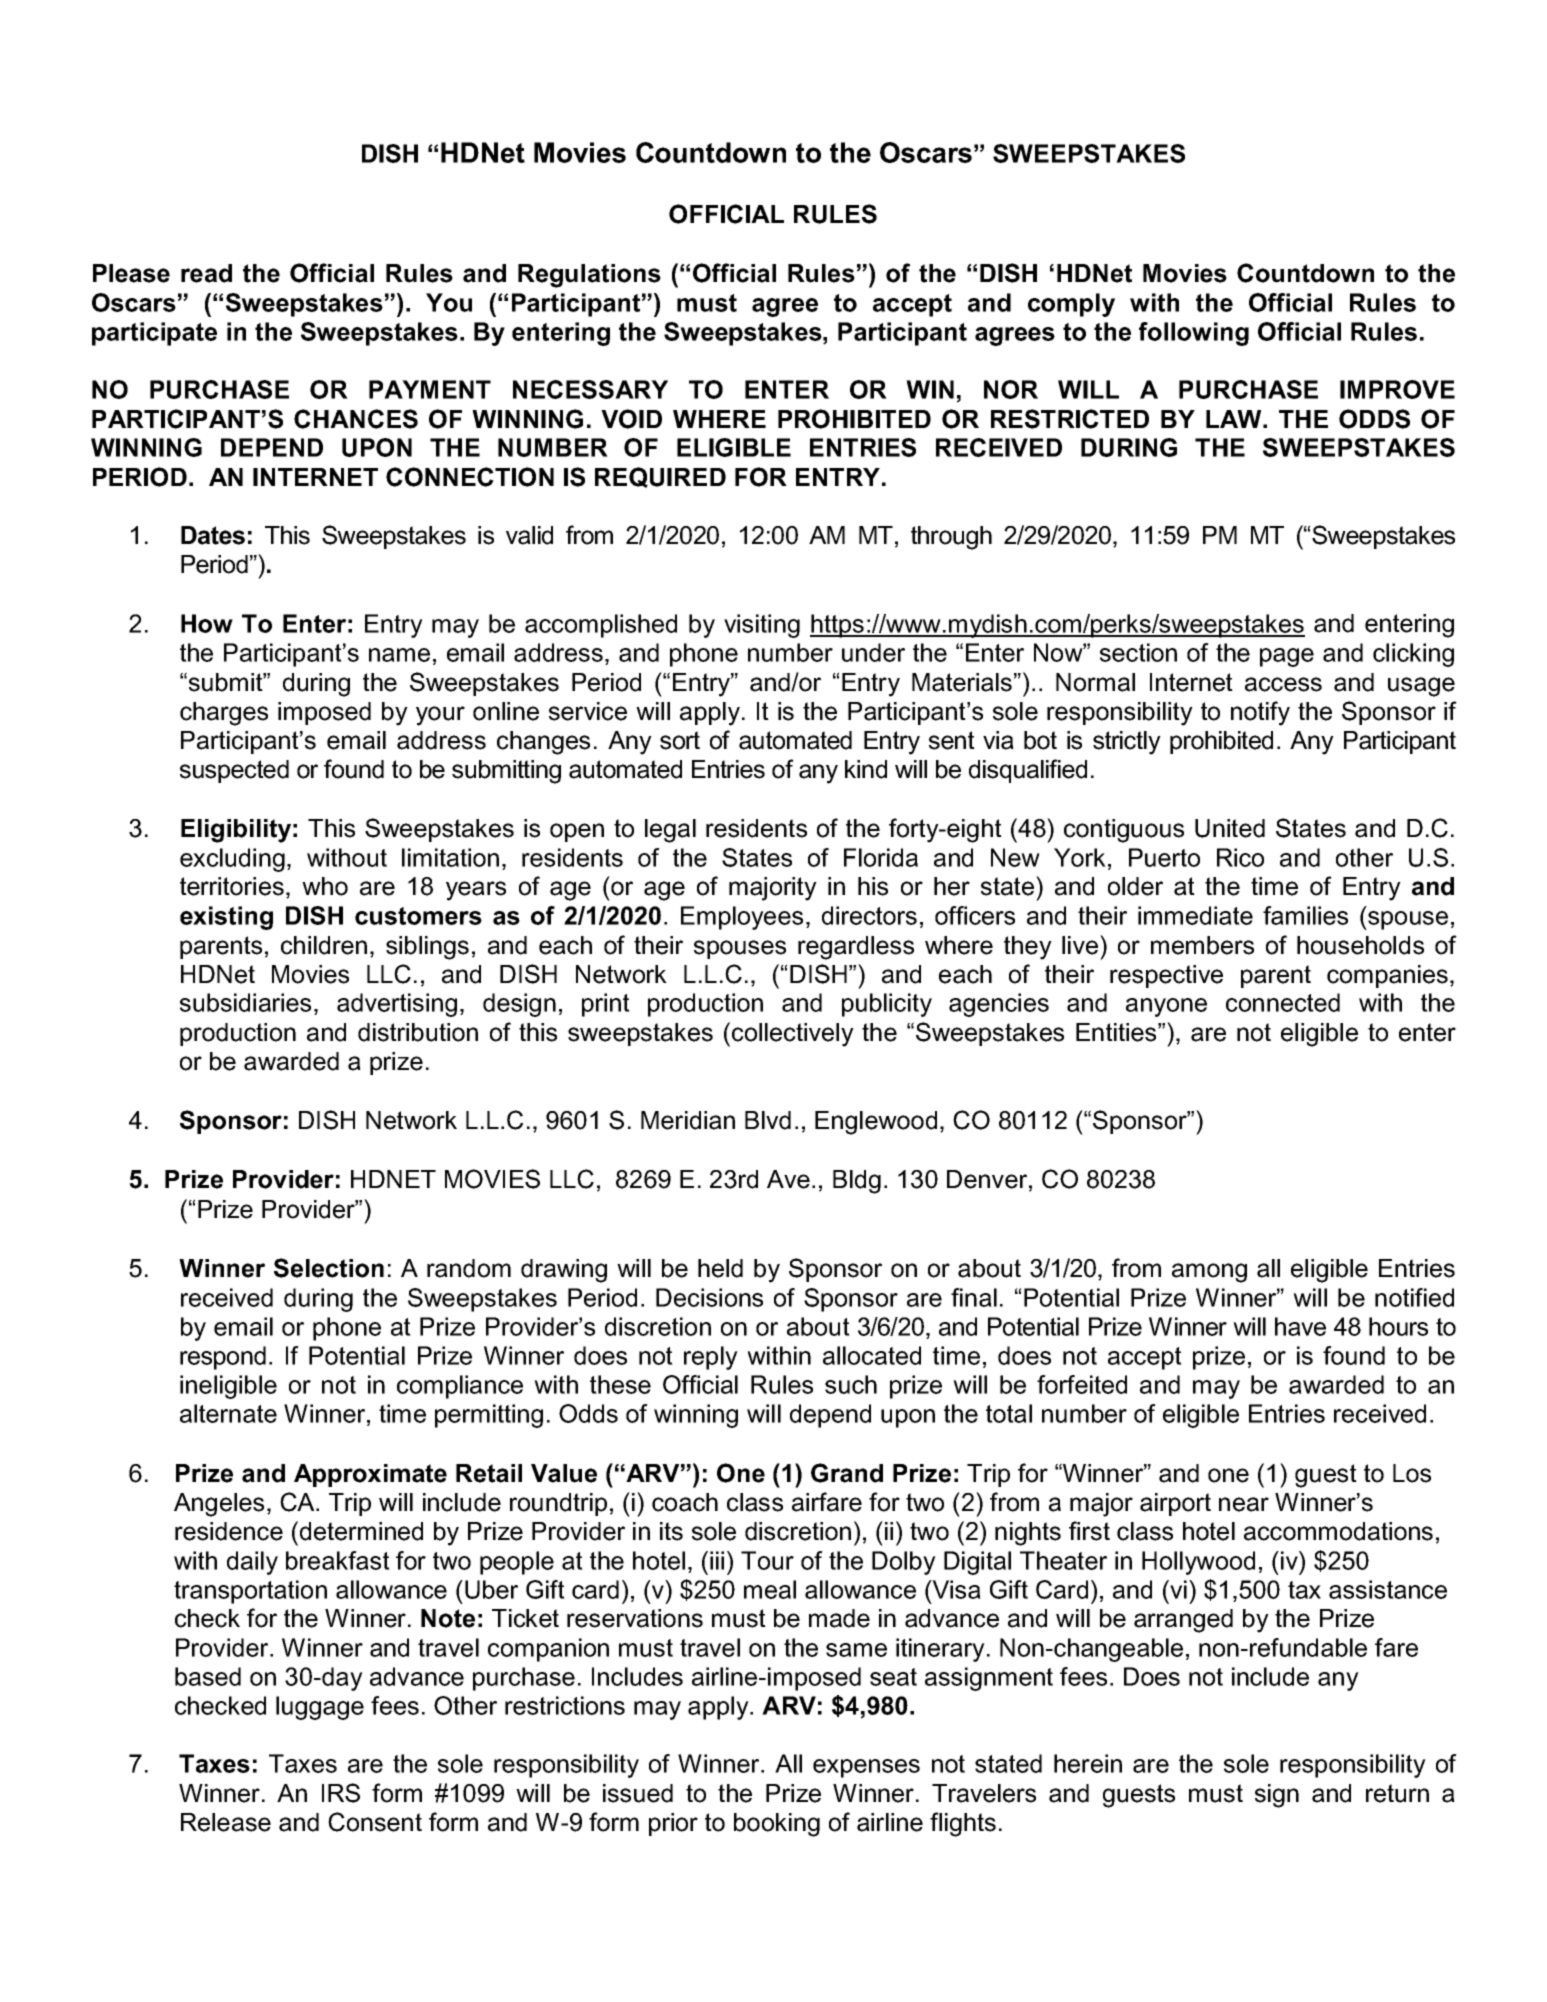  I want to click on read, so click(206, 273).
